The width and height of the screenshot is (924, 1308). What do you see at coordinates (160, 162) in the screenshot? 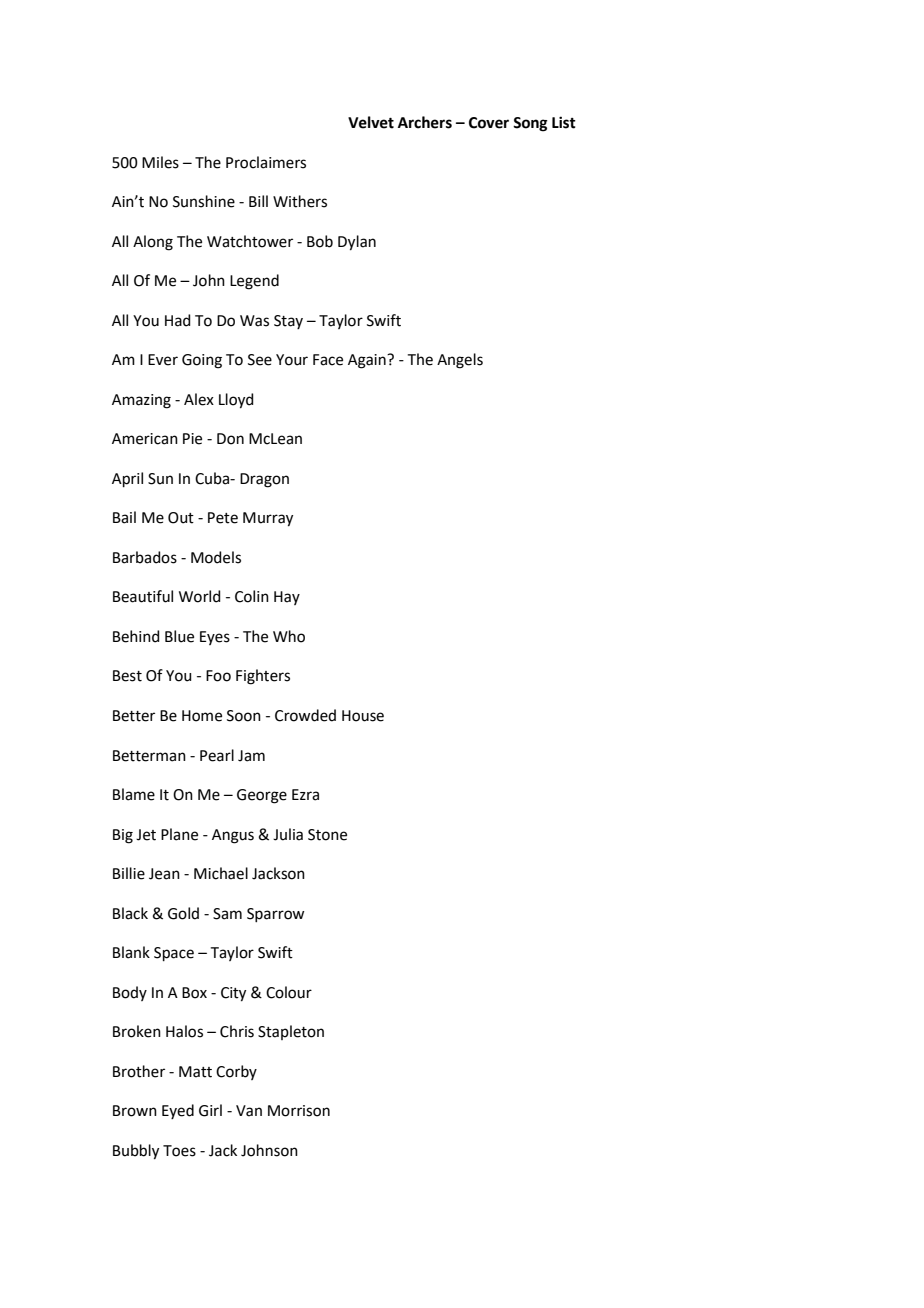
I see `Miles` at bounding box center [160, 162].
